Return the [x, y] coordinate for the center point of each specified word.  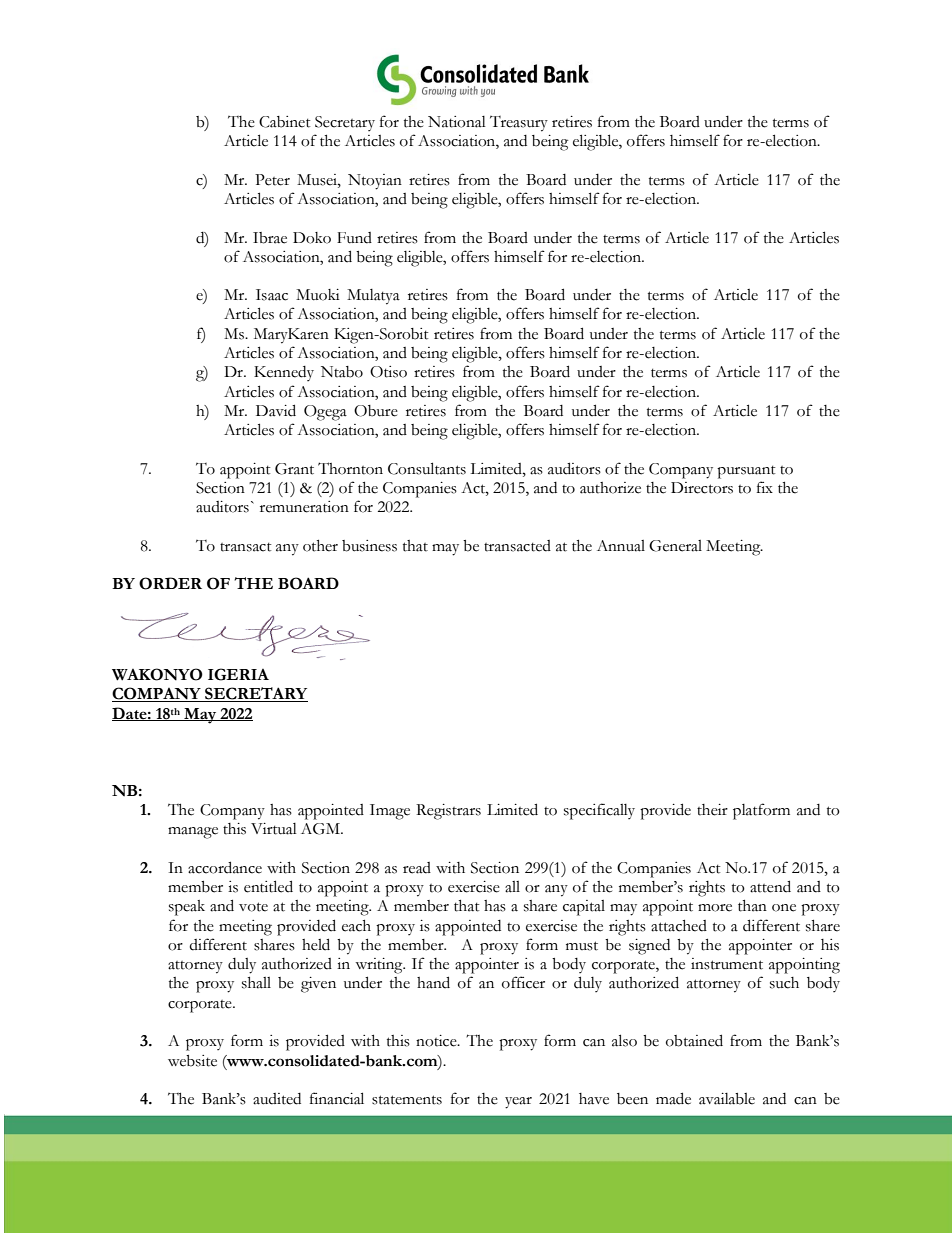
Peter [272, 180]
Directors [702, 488]
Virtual [274, 829]
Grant [294, 469]
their [712, 810]
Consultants [427, 468]
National [457, 122]
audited [277, 1099]
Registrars [448, 812]
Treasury [519, 124]
